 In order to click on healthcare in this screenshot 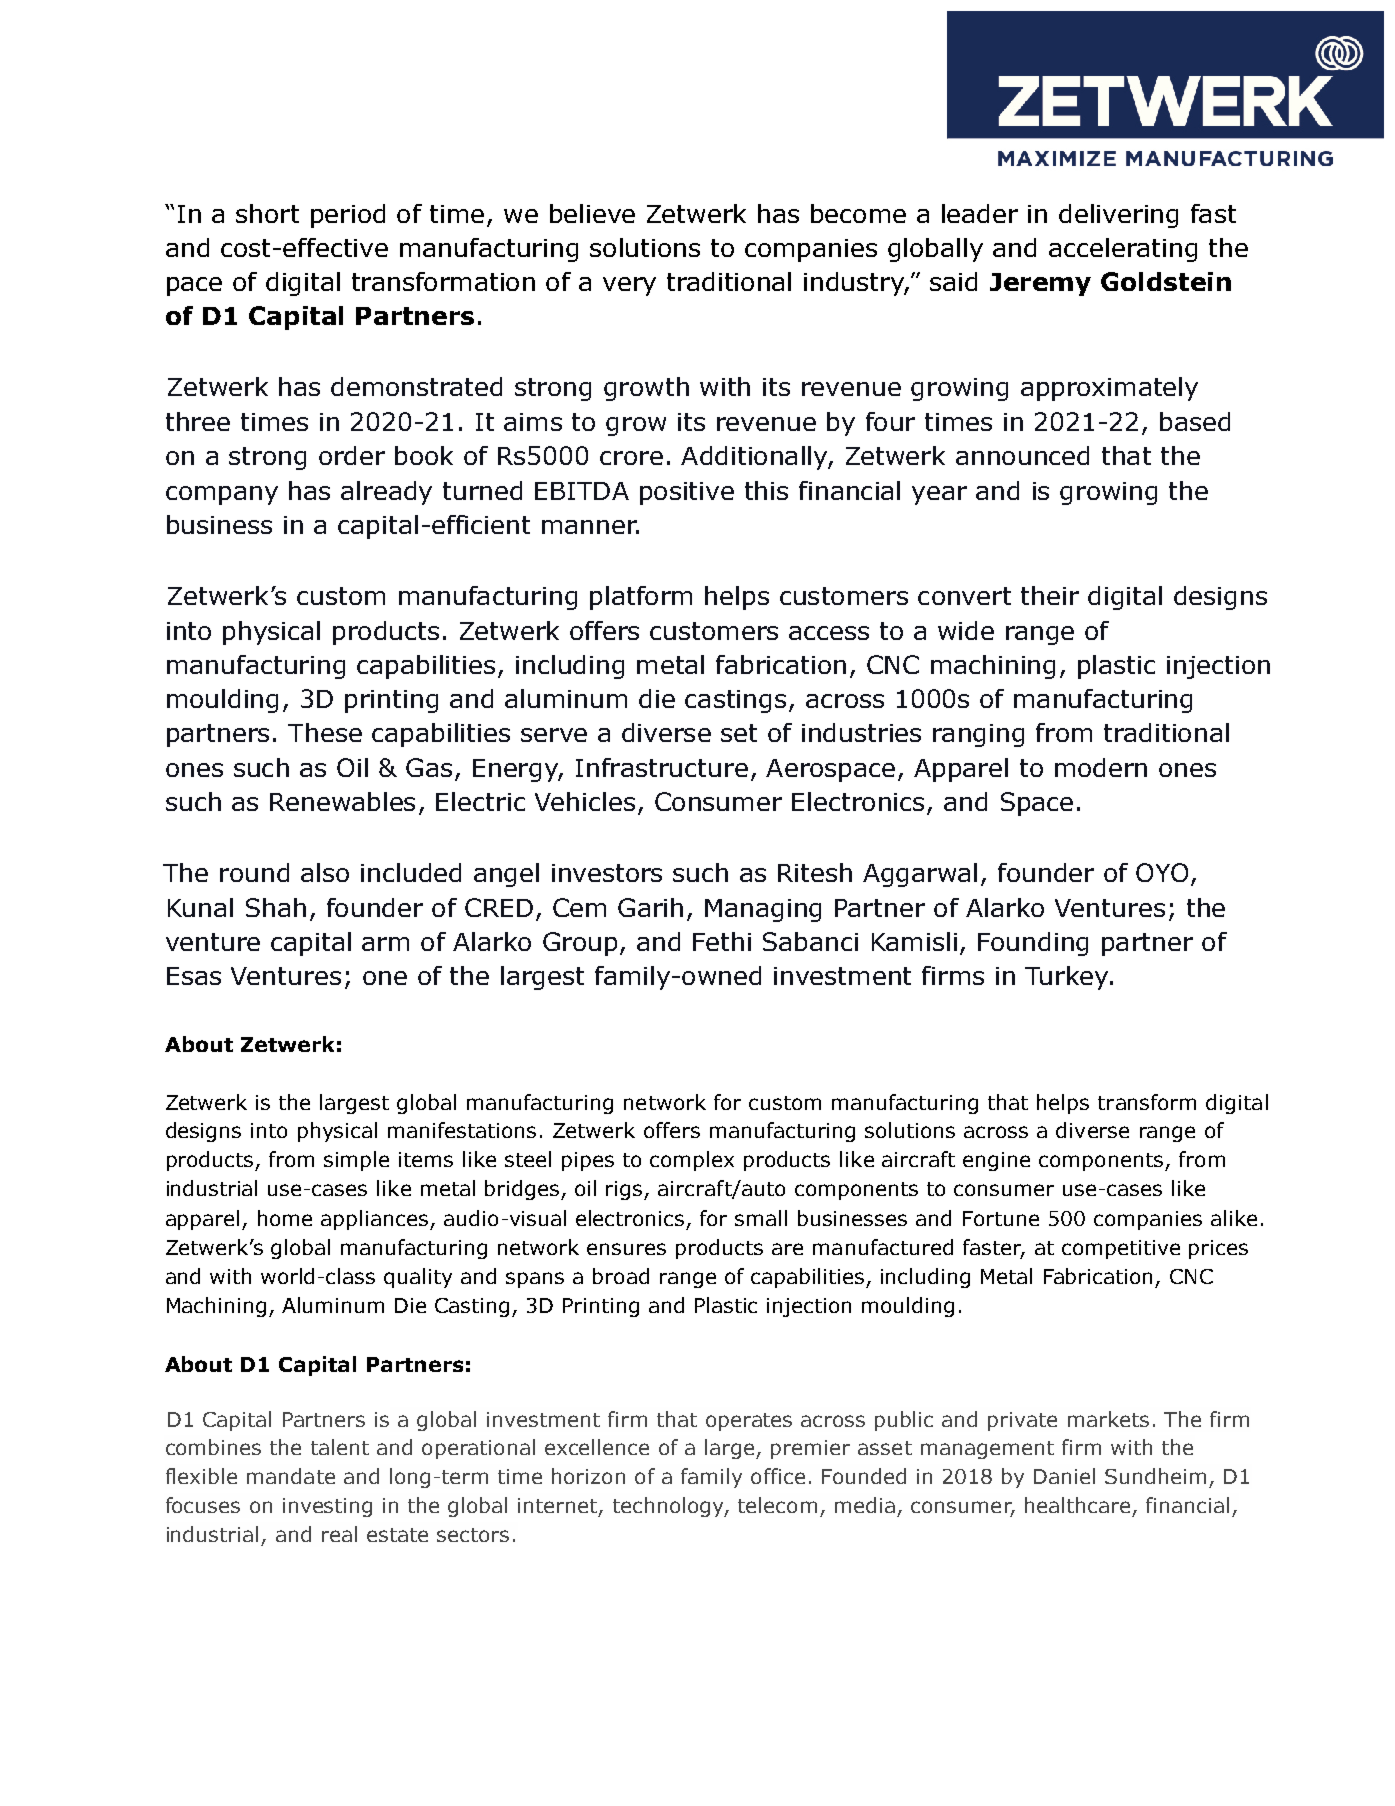, I will do `click(1077, 1505)`.
